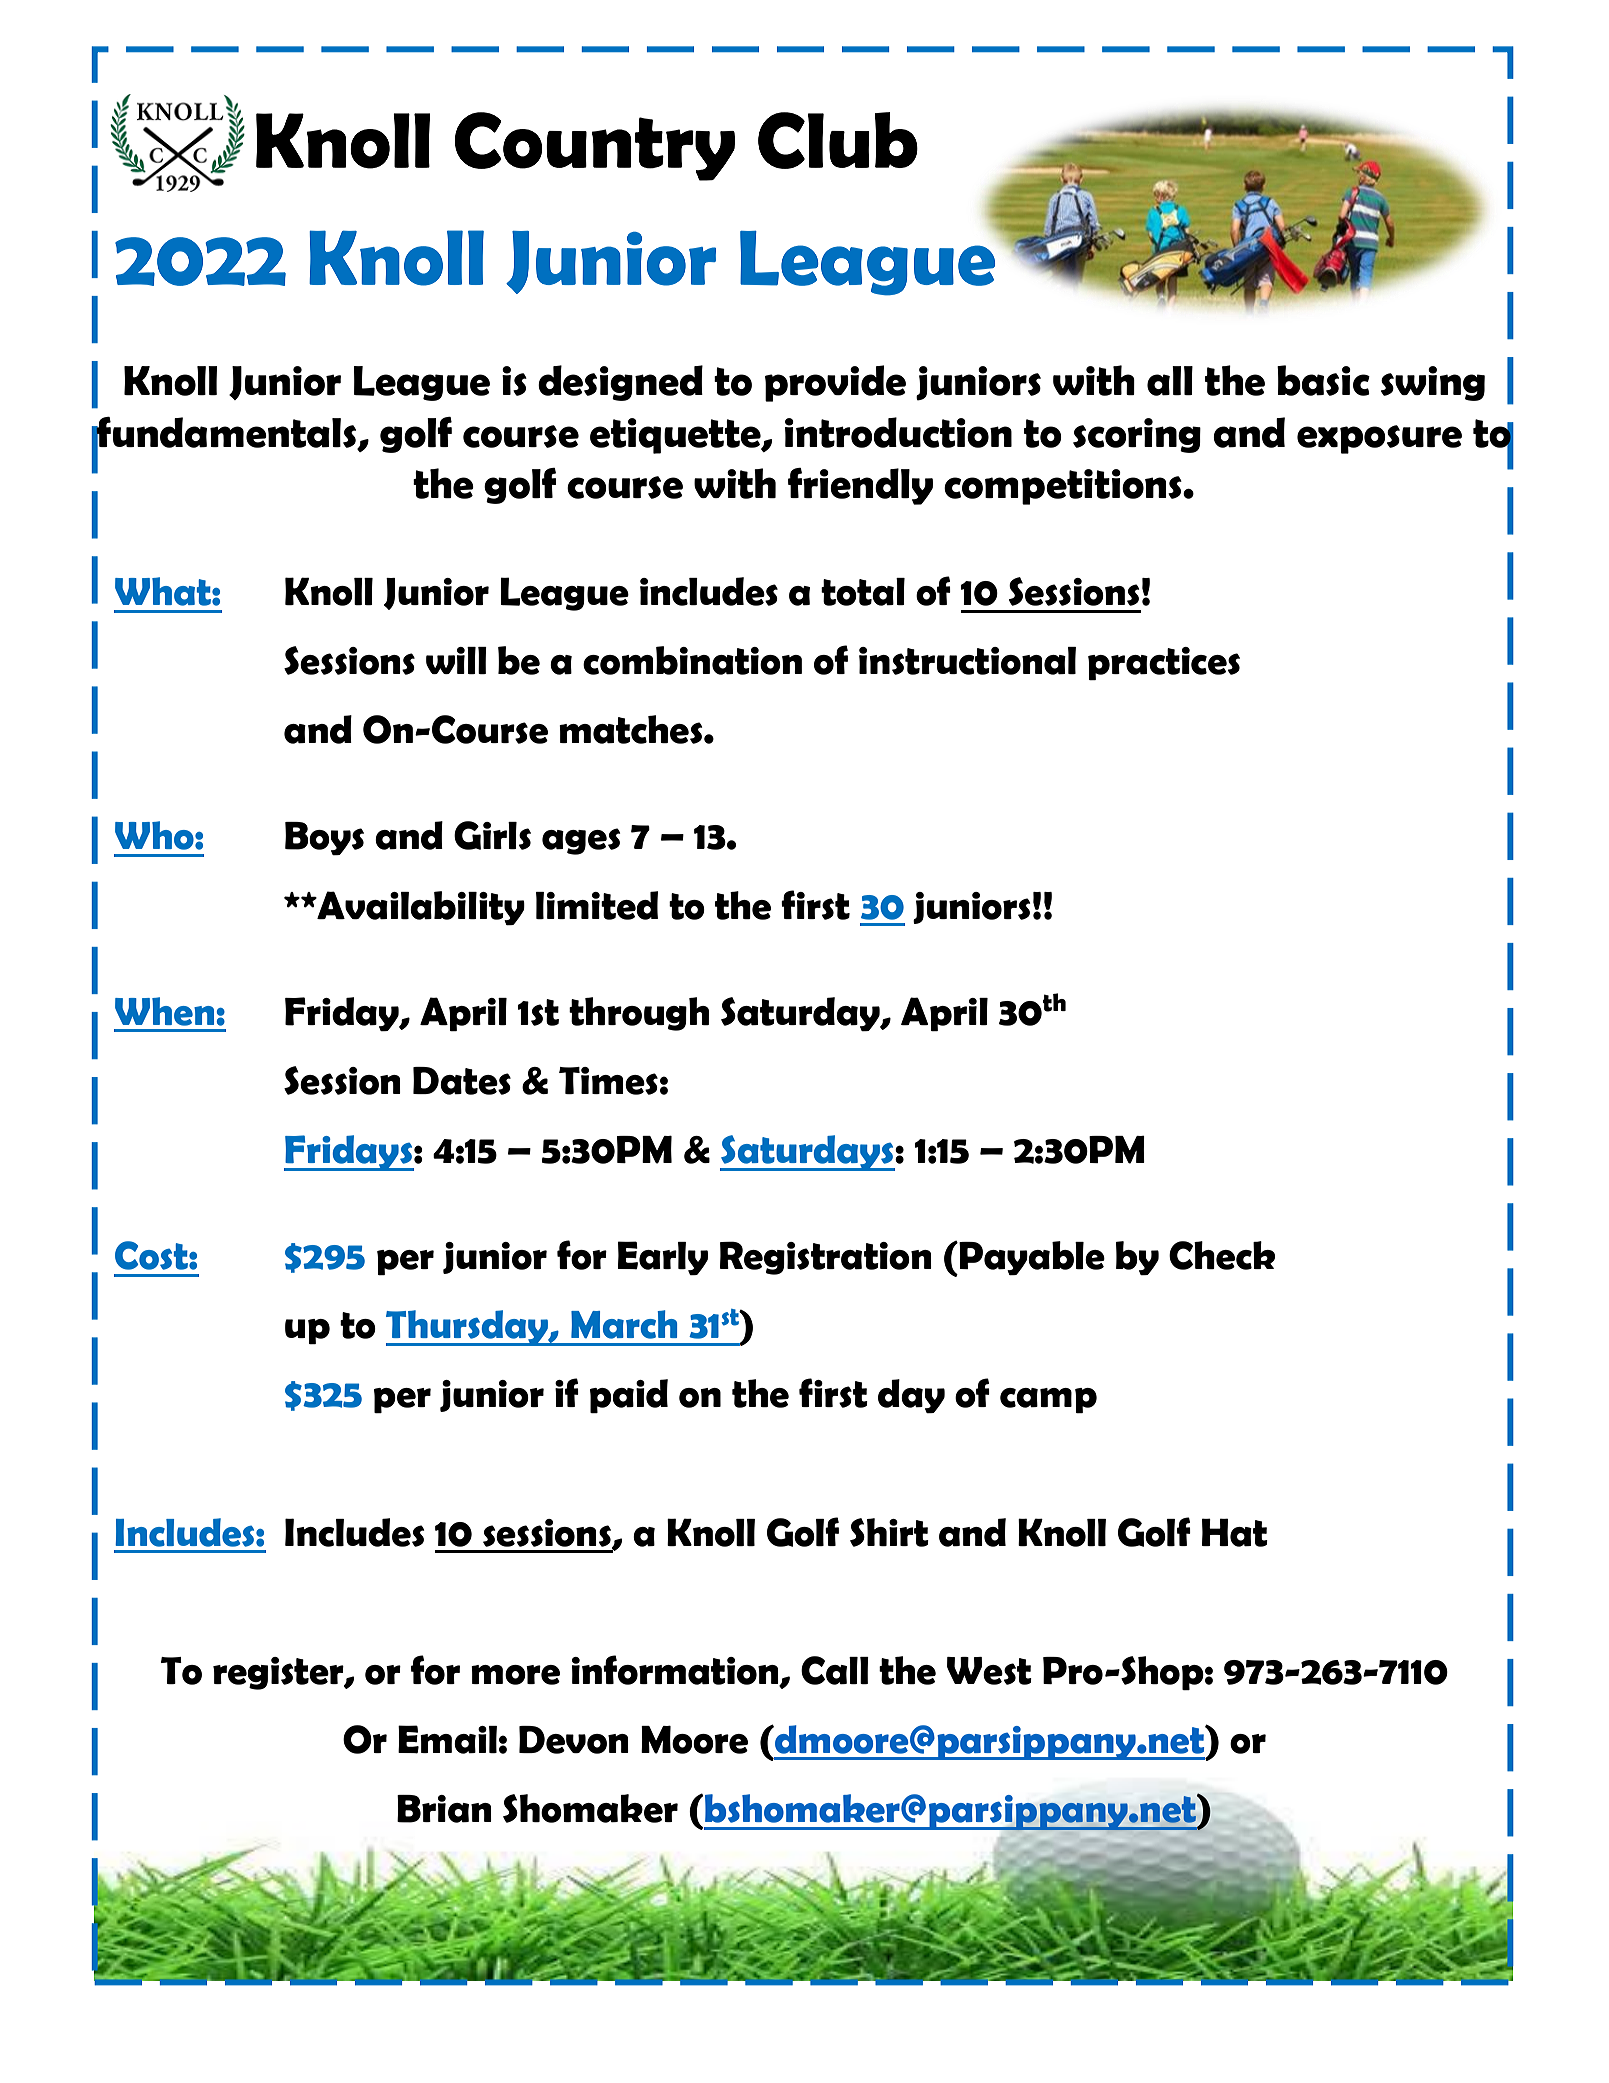 This image has height=2083, width=1609. Describe the element at coordinates (447, 1739) in the image. I see `Email` at that location.
